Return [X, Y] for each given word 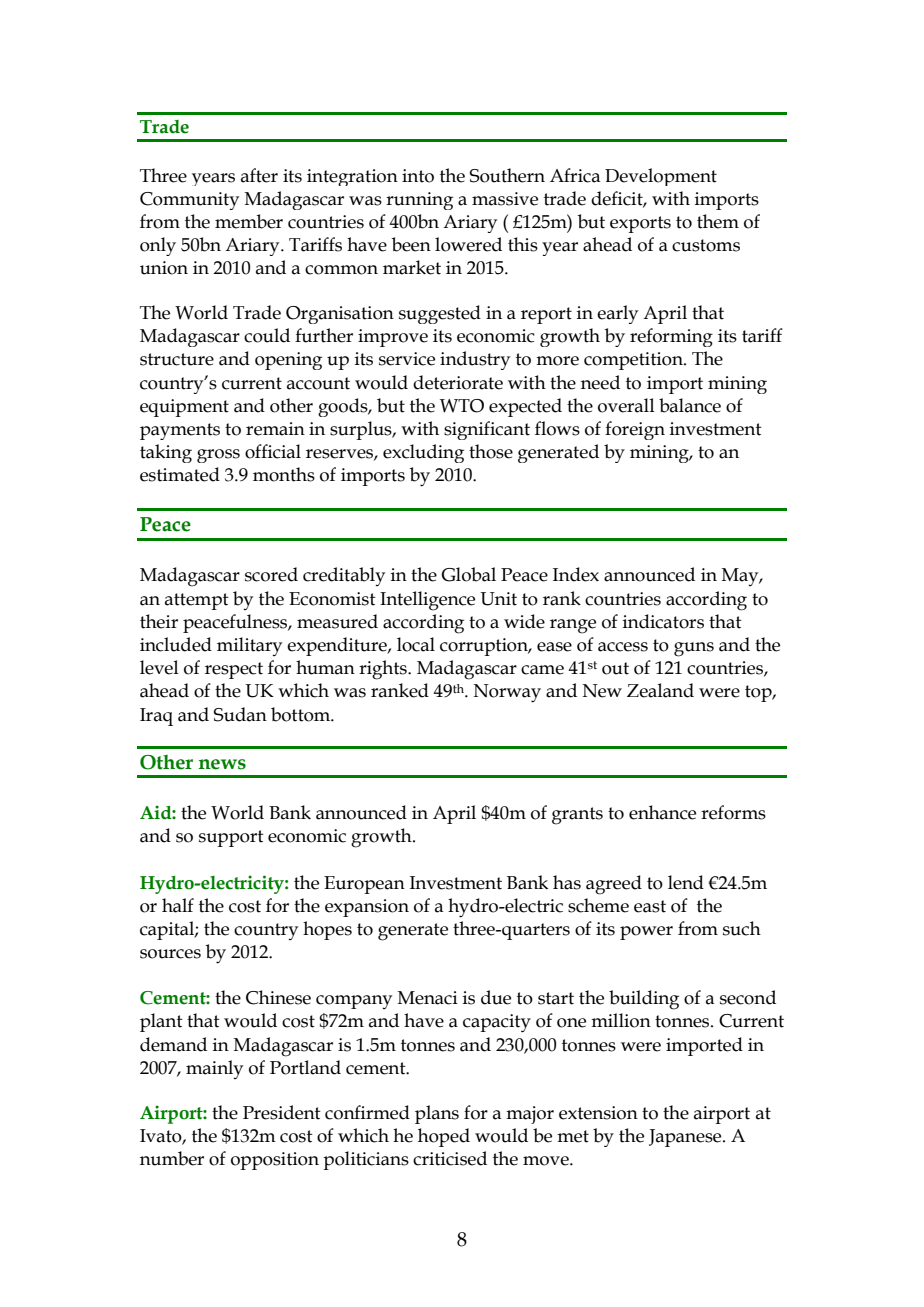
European [364, 885]
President [282, 1112]
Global [468, 574]
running [419, 201]
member [249, 221]
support [231, 838]
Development [661, 177]
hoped [444, 1137]
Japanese [686, 1138]
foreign [635, 430]
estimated [180, 474]
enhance [662, 812]
